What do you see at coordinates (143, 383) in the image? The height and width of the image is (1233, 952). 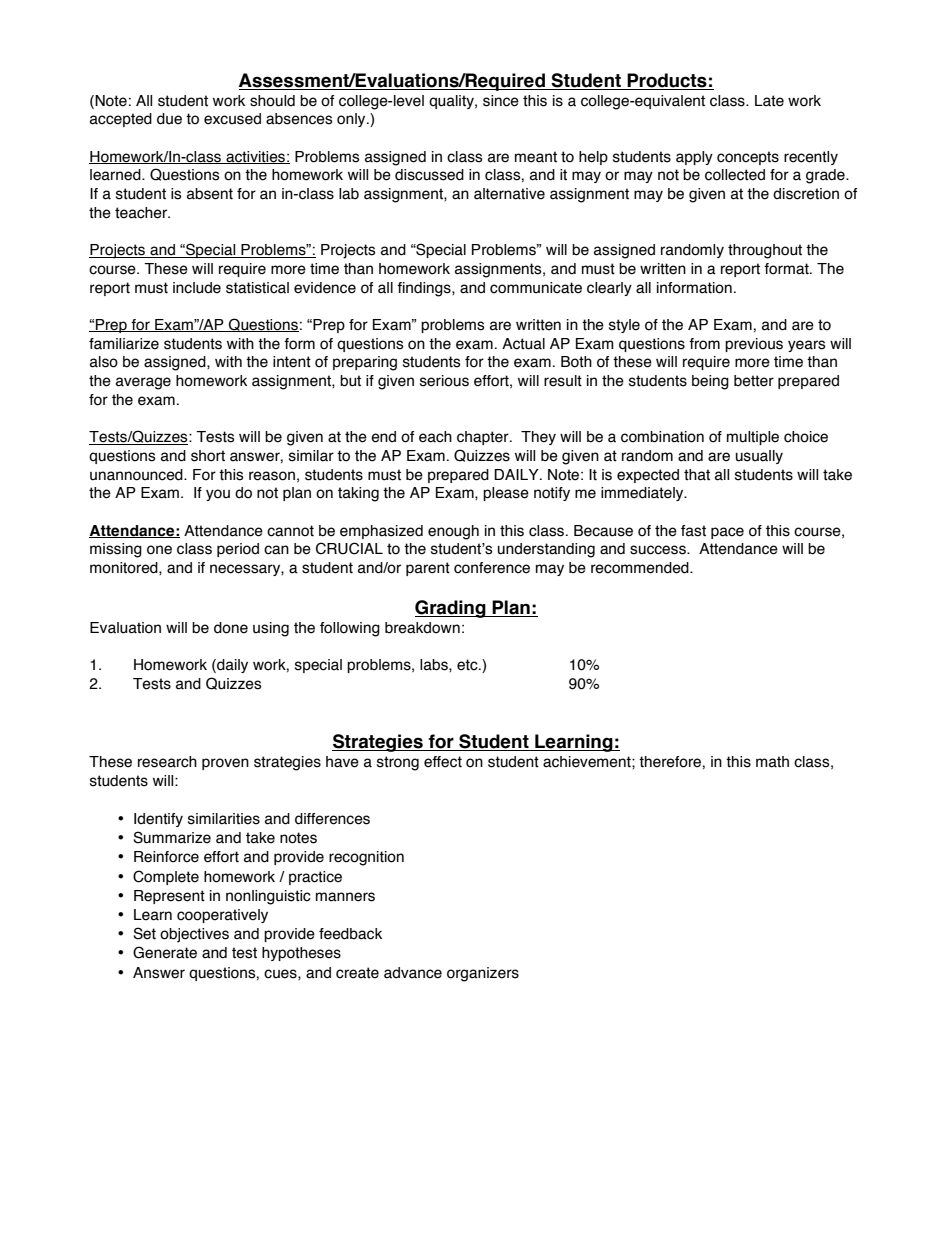 I see `average` at bounding box center [143, 383].
